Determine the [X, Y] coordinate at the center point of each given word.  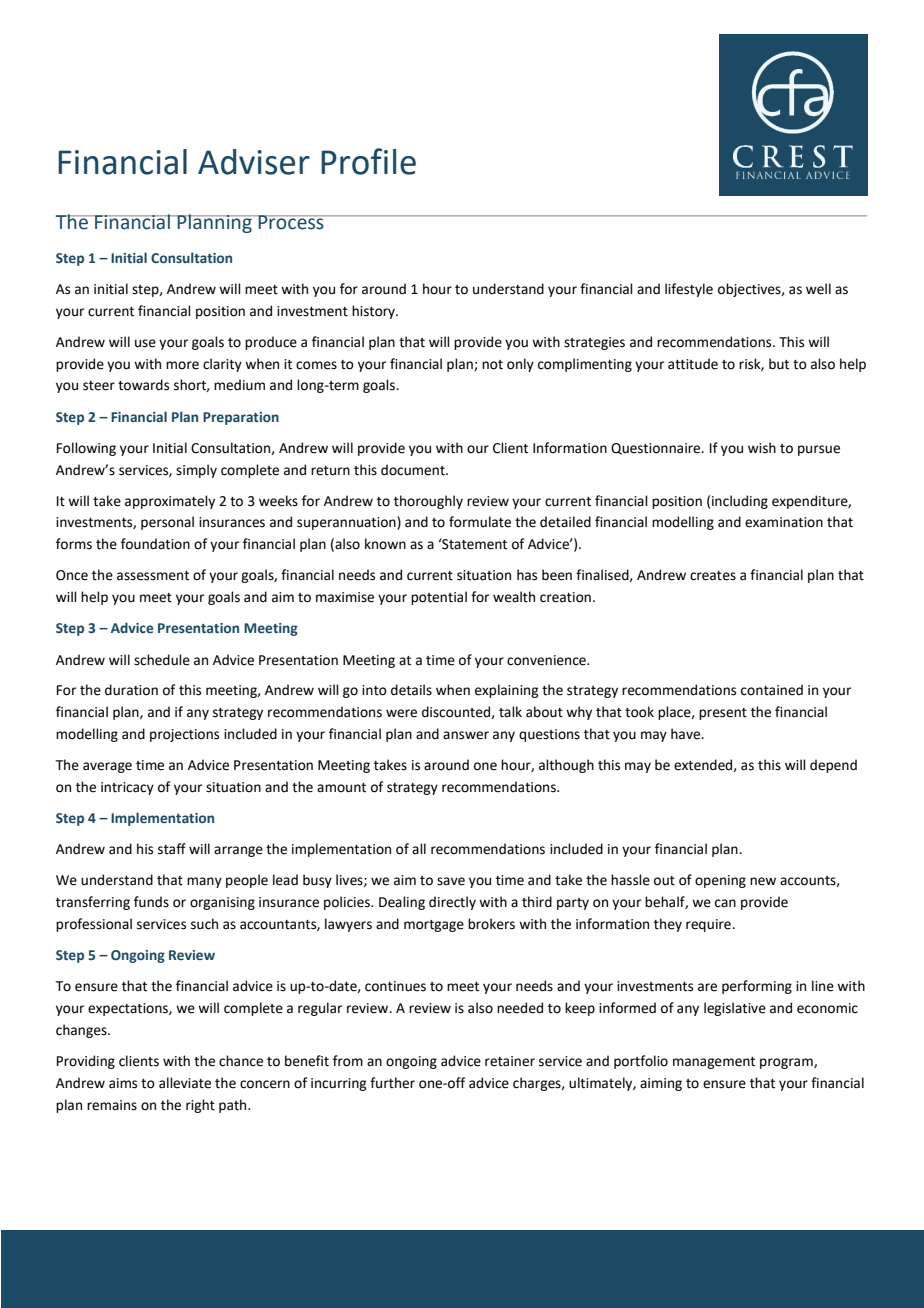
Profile [368, 161]
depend [833, 766]
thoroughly [428, 502]
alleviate [185, 1083]
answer [466, 735]
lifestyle [689, 290]
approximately [170, 502]
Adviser [254, 162]
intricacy [127, 788]
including [740, 502]
